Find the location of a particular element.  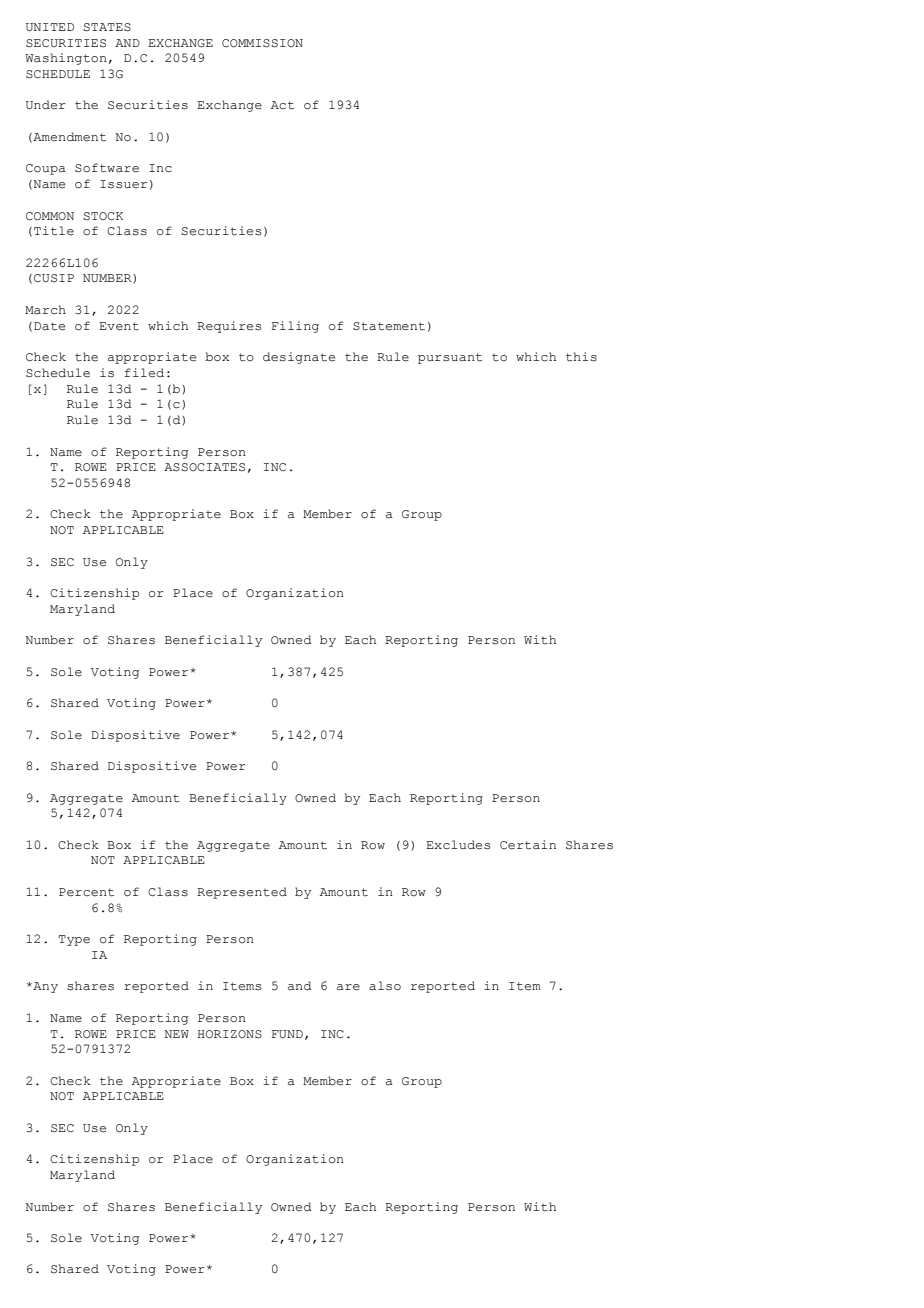

designate is located at coordinates (299, 358).
